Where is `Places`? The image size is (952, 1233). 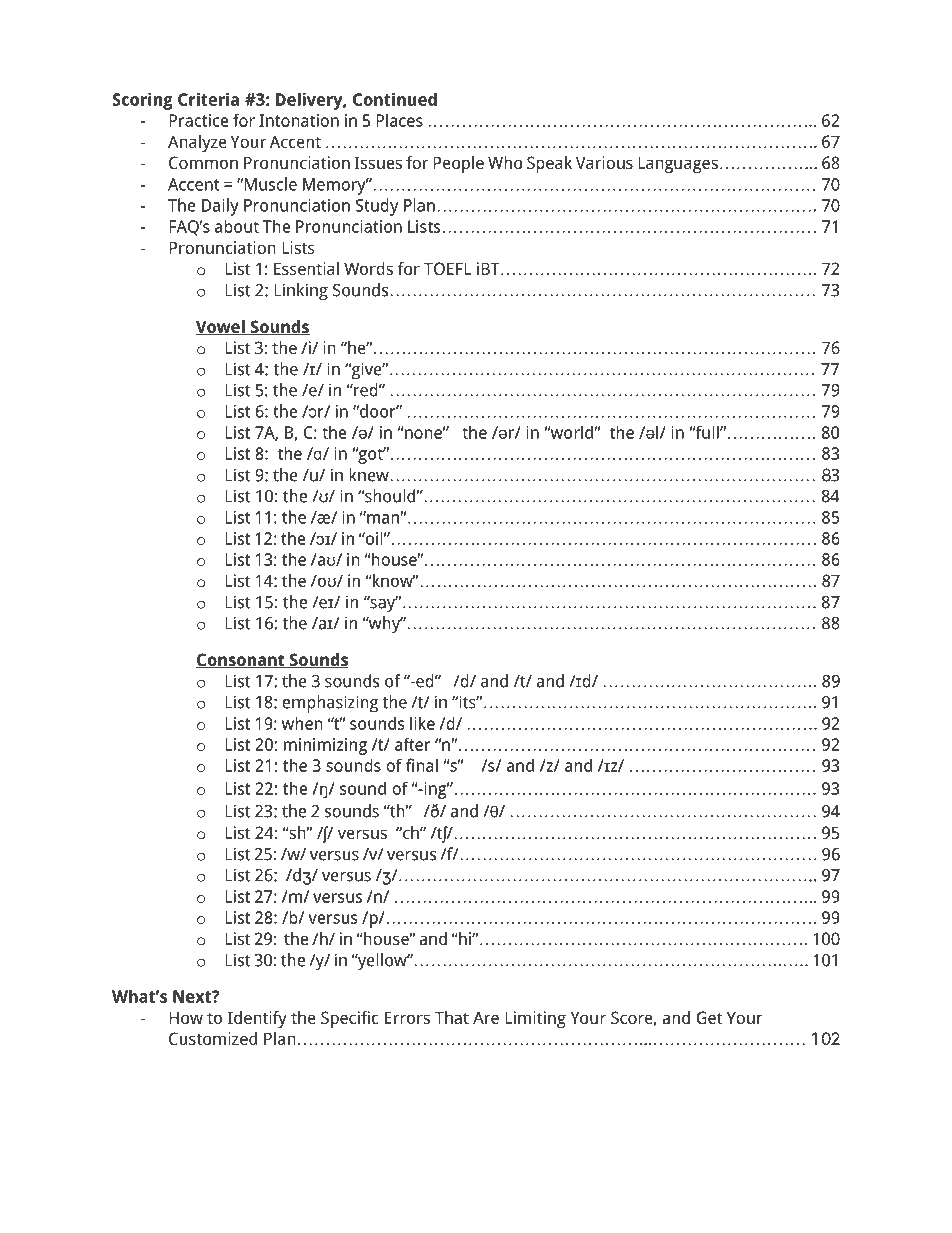
Places is located at coordinates (399, 120).
